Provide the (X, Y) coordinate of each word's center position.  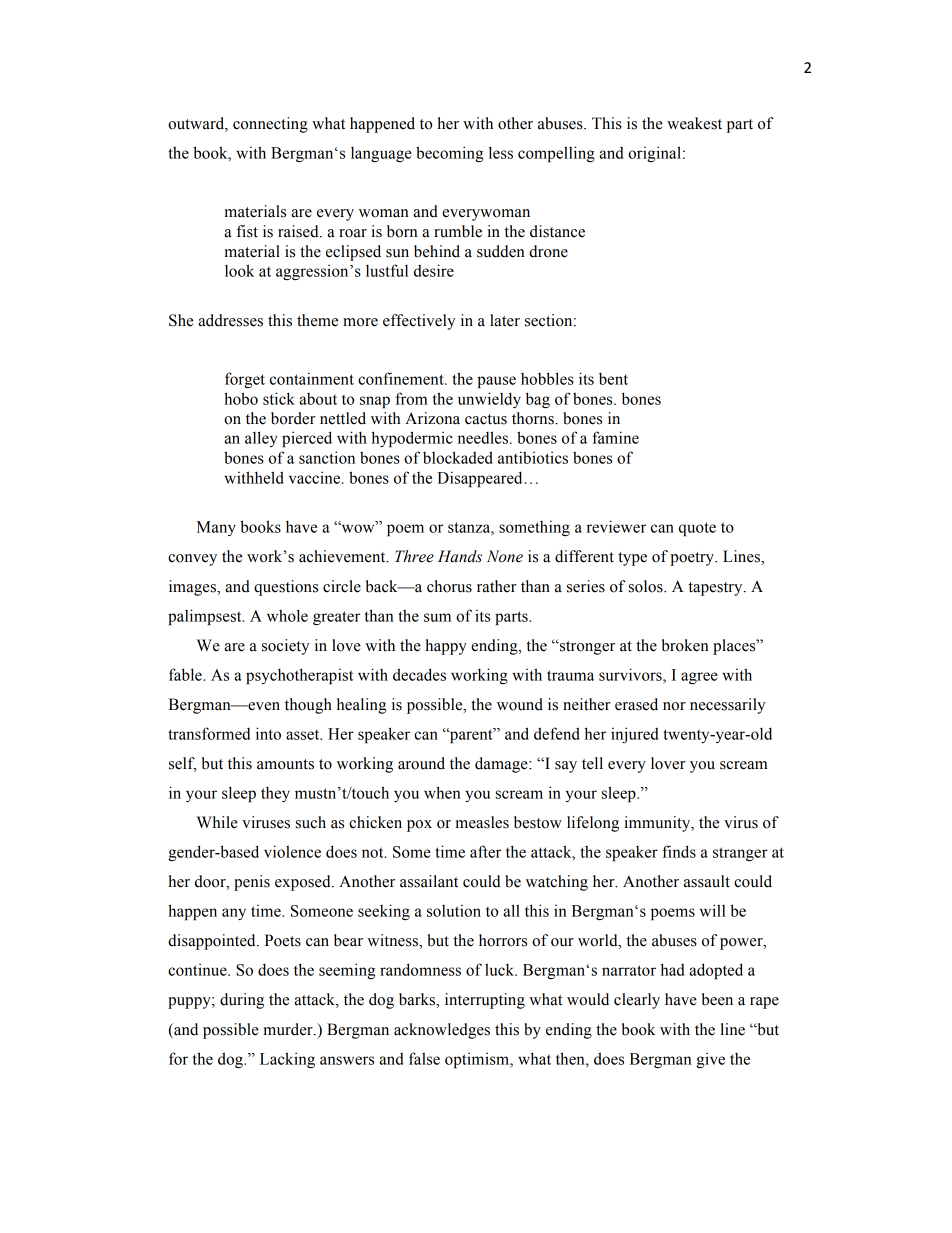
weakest (694, 123)
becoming (449, 154)
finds (679, 851)
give (710, 1060)
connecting (270, 125)
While (217, 822)
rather (497, 586)
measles (482, 822)
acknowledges (442, 1031)
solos (647, 586)
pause (496, 382)
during (242, 1001)
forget (245, 380)
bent (613, 378)
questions (286, 588)
